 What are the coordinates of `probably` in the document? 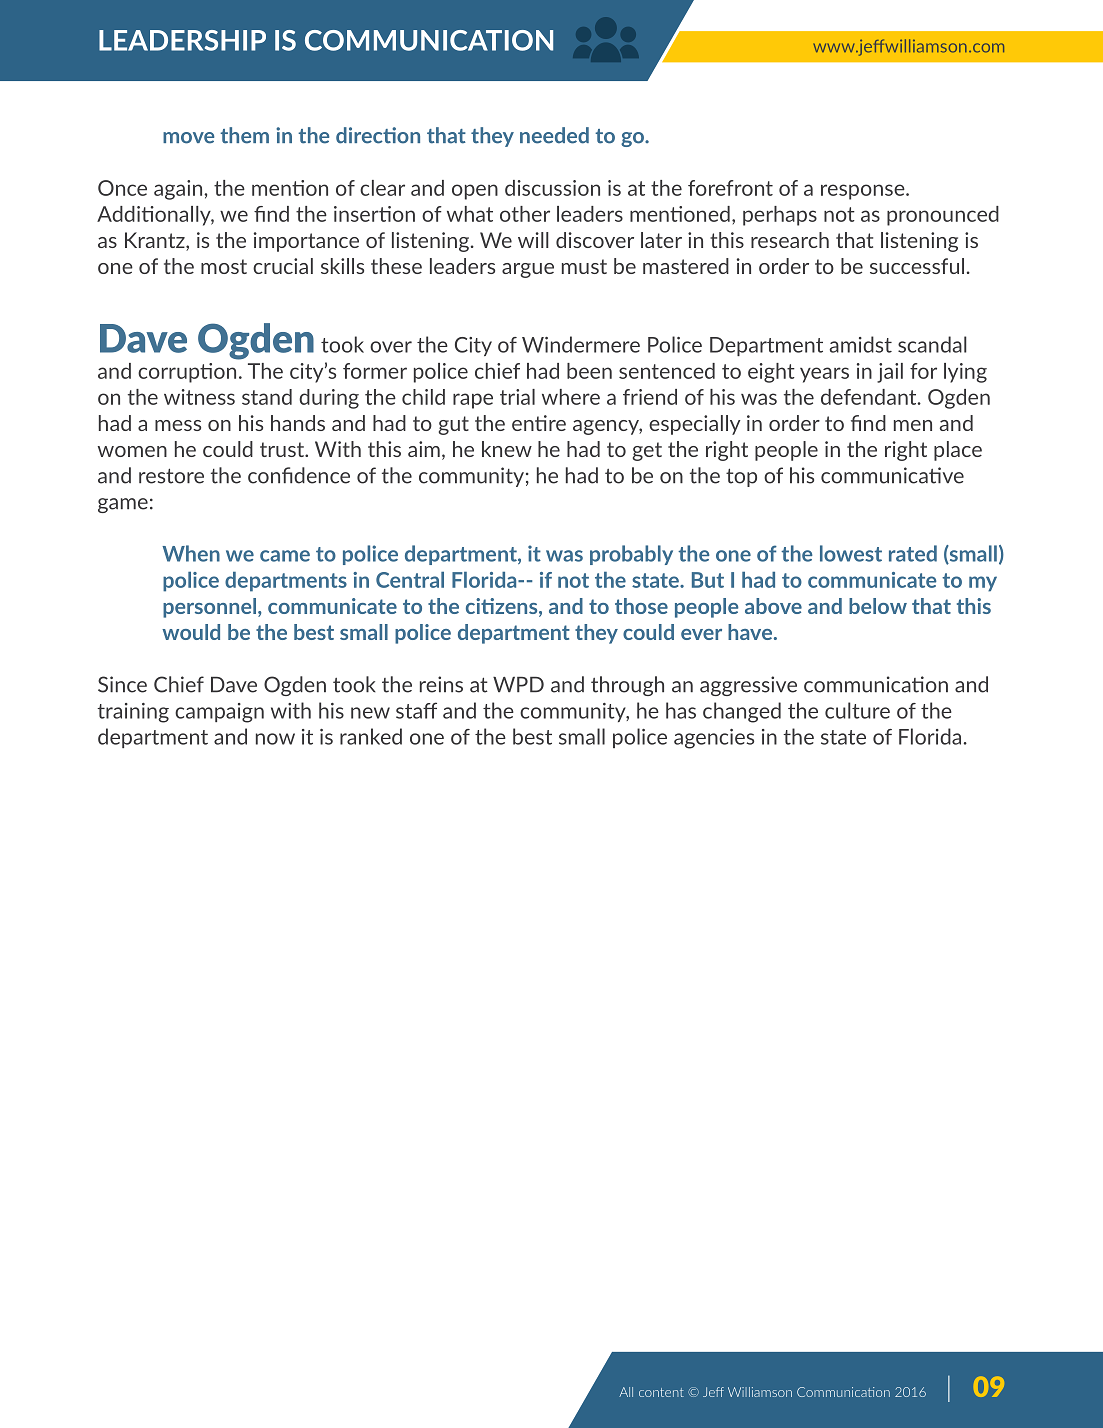 It's located at (631, 555).
